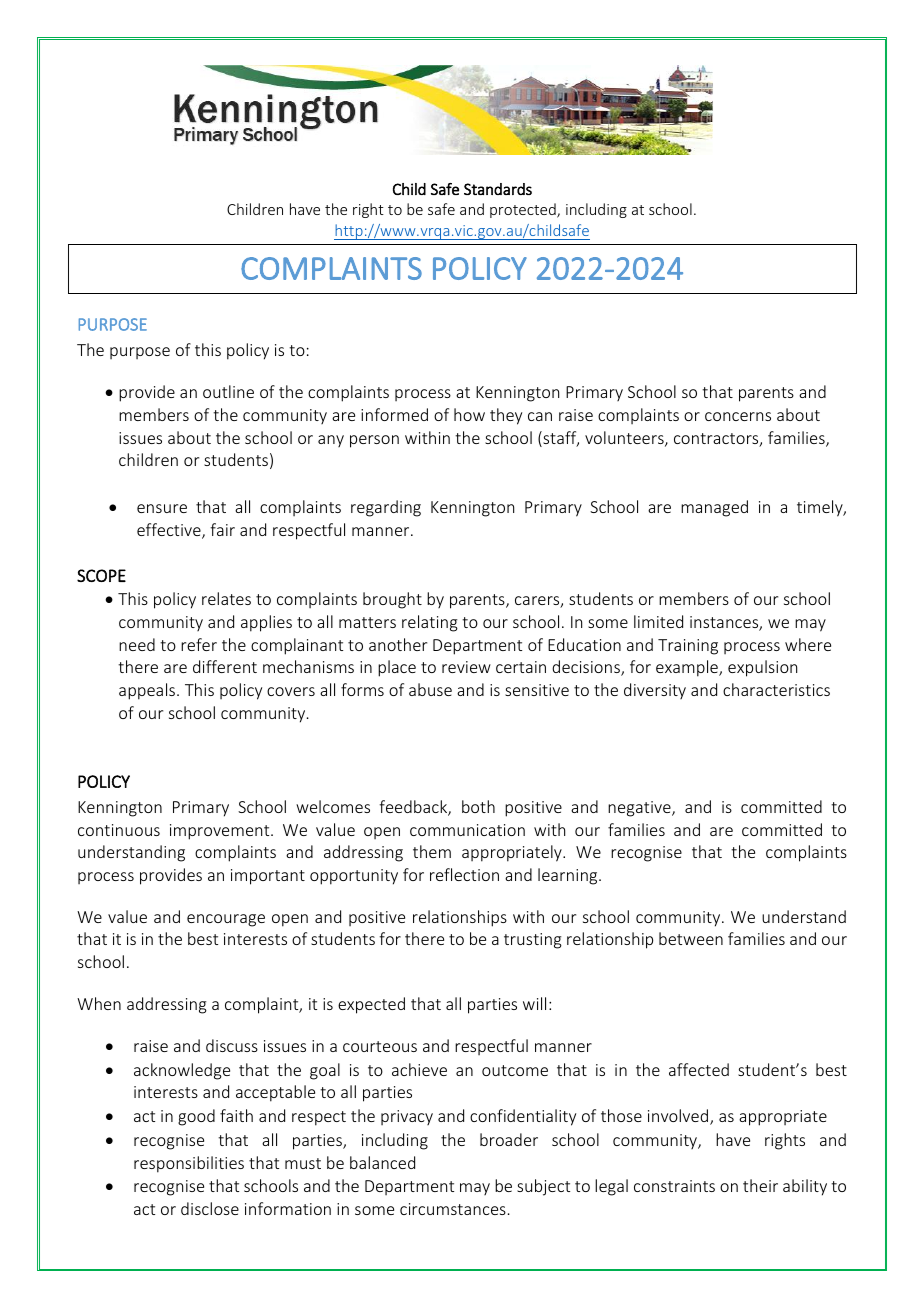 This page has width=924, height=1308. I want to click on outline, so click(228, 391).
